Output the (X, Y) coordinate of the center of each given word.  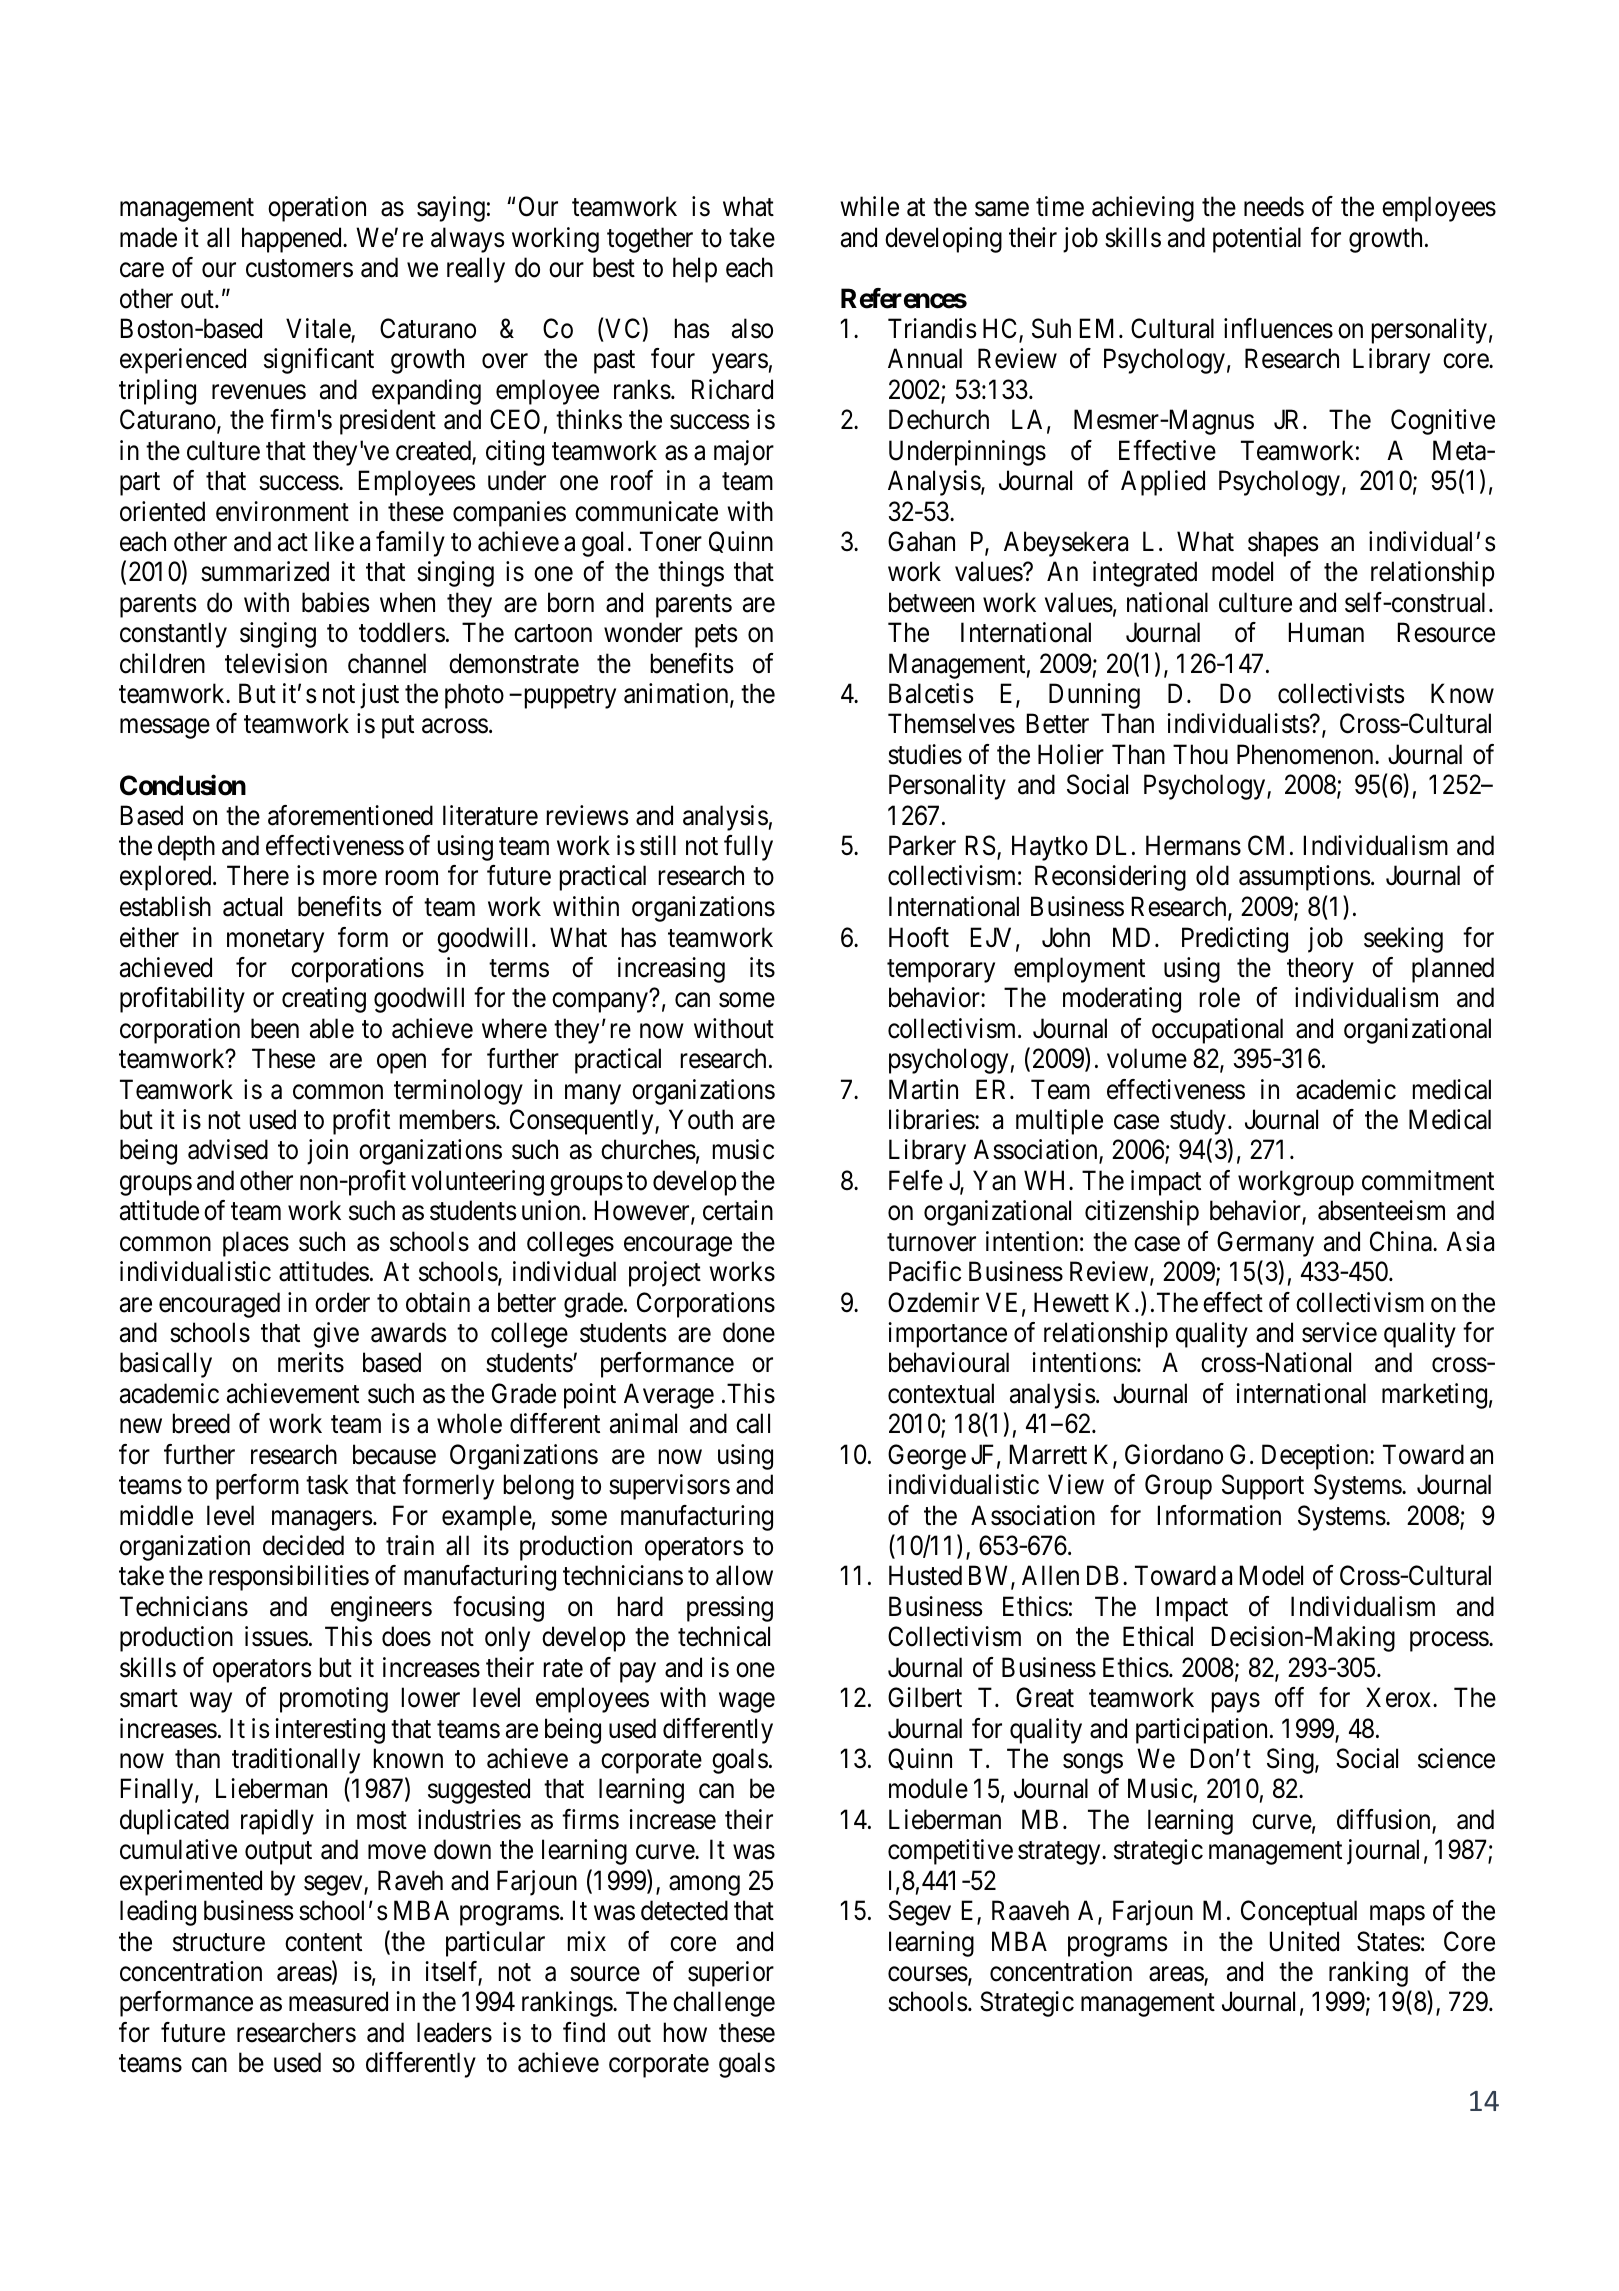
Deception (1316, 1457)
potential (1257, 240)
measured (338, 2001)
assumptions (1304, 878)
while (869, 206)
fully (748, 848)
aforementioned (350, 815)
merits (311, 1362)
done (749, 1332)
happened (293, 240)
